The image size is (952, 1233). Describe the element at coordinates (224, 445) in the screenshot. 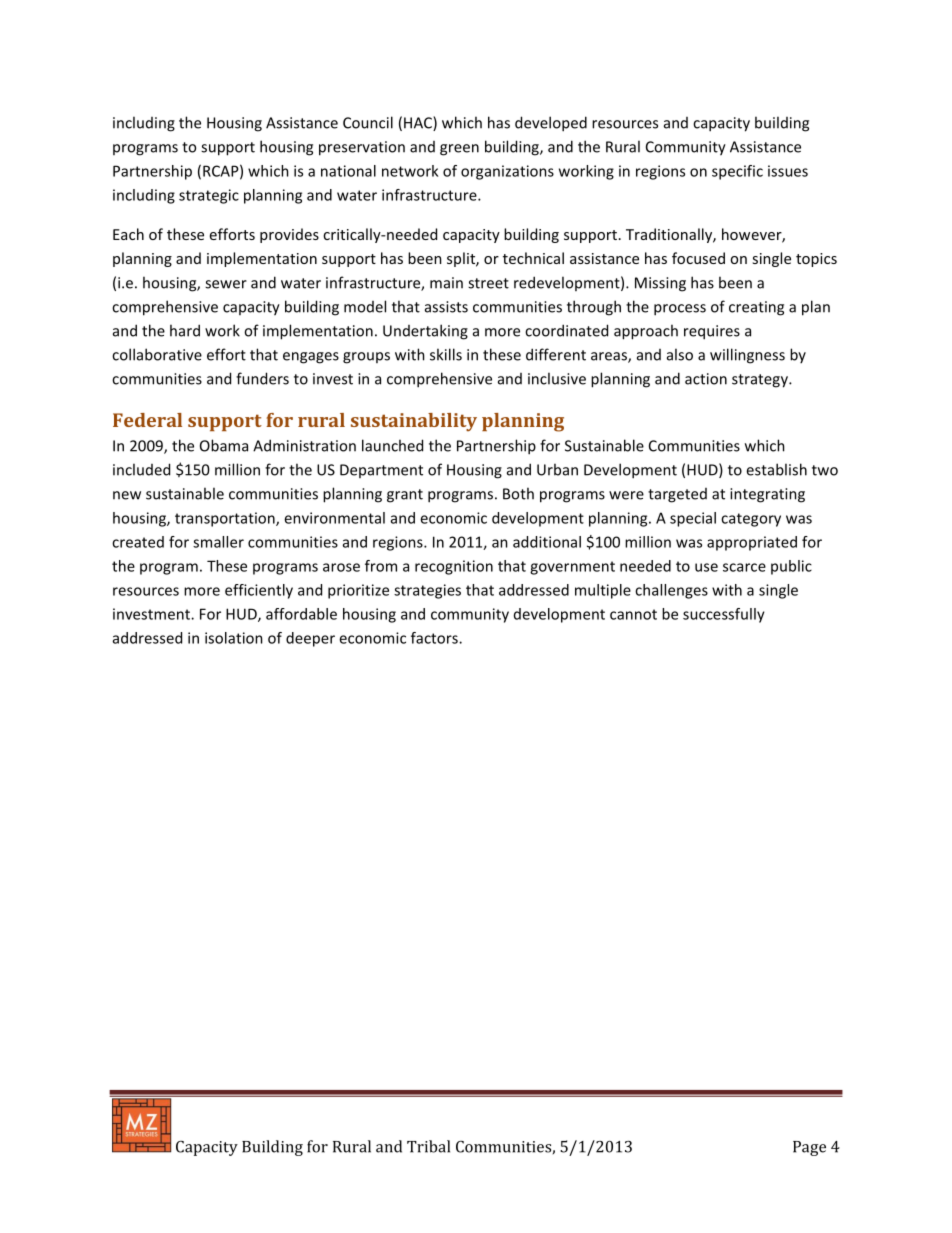

I see `Obama` at that location.
